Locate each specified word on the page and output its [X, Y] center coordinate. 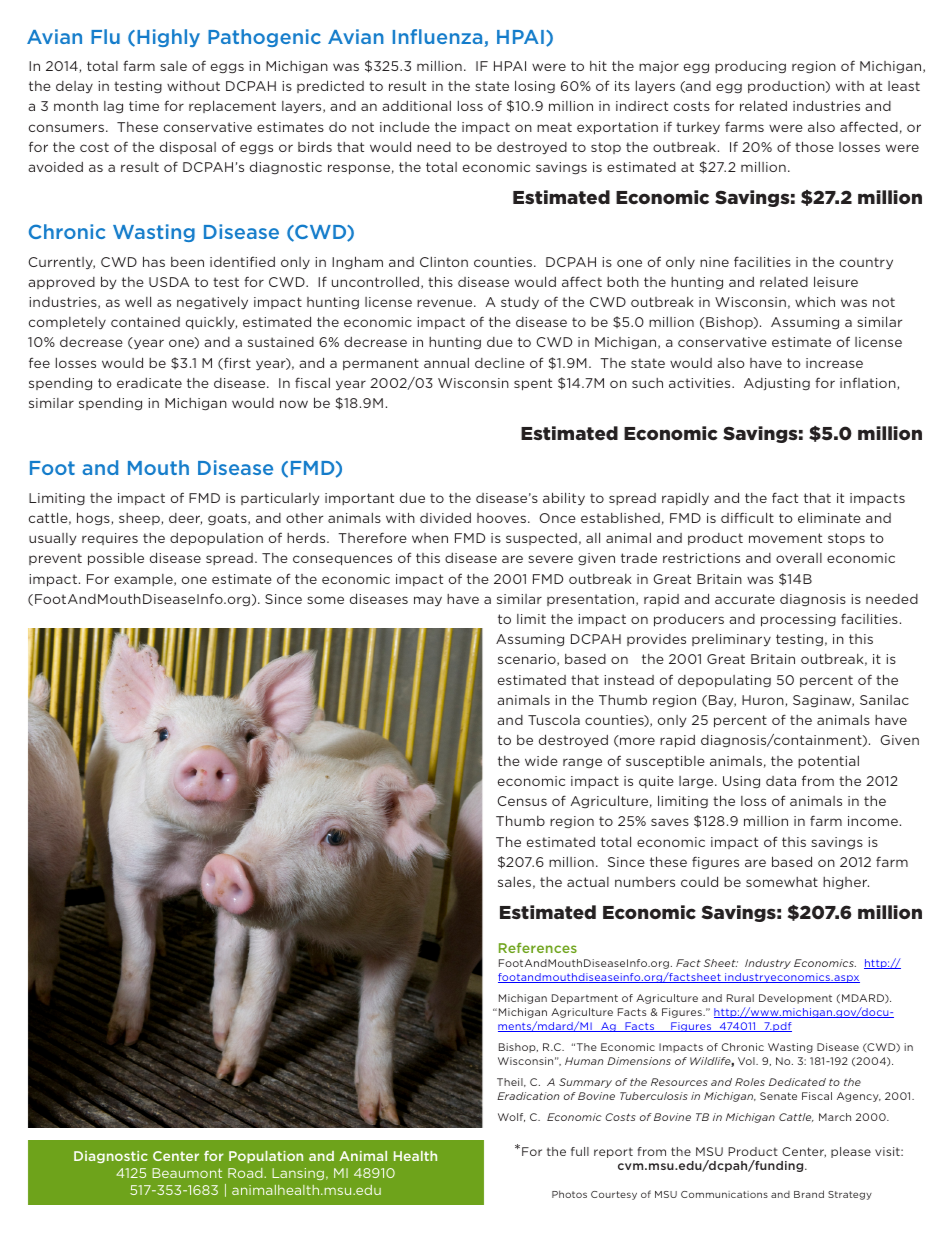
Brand [809, 1194]
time [144, 106]
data [781, 781]
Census [522, 801]
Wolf [511, 1117]
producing [750, 67]
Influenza [439, 38]
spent [533, 384]
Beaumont [187, 1173]
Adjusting [777, 384]
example [144, 580]
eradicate [149, 383]
